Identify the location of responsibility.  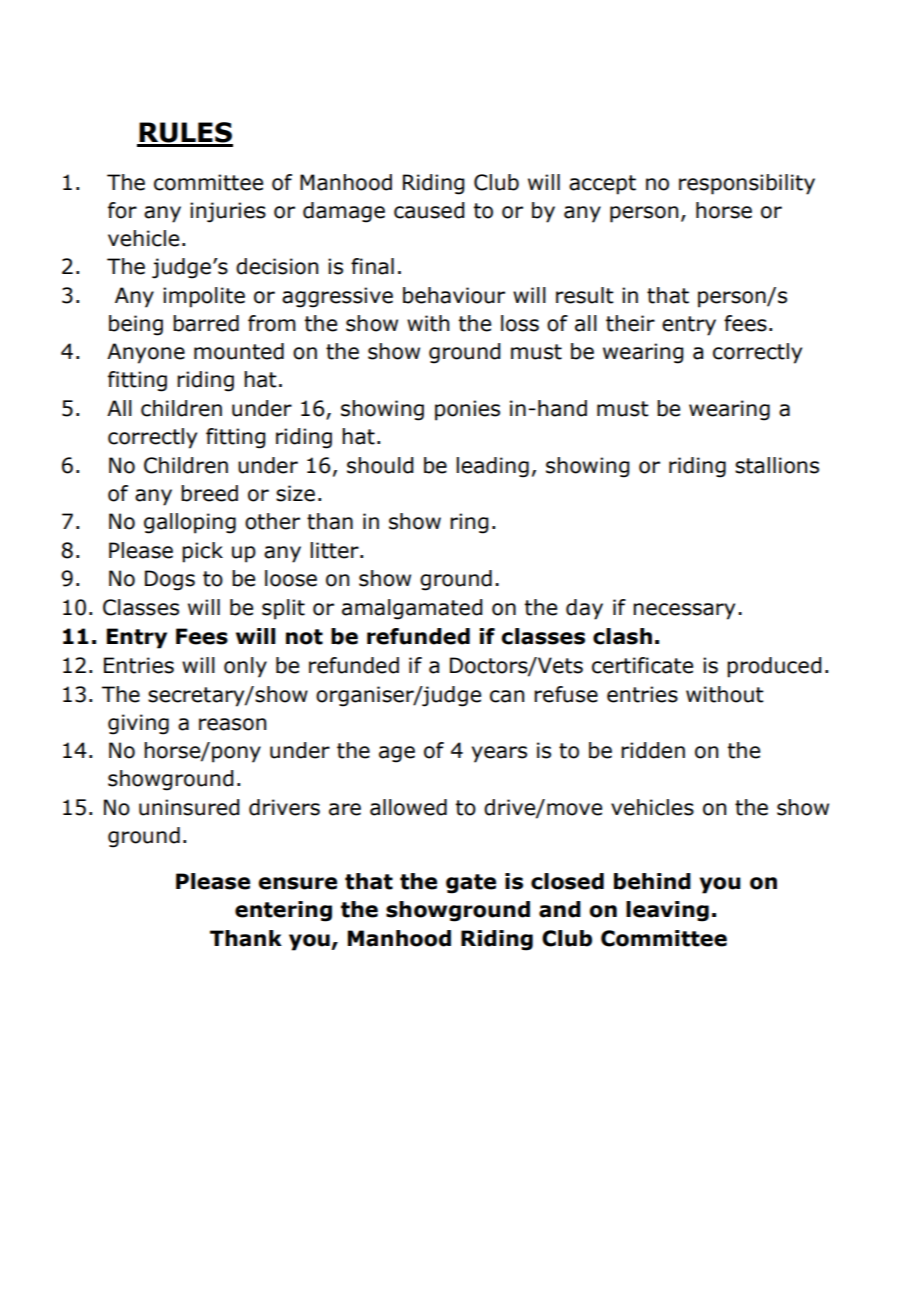
(747, 184).
